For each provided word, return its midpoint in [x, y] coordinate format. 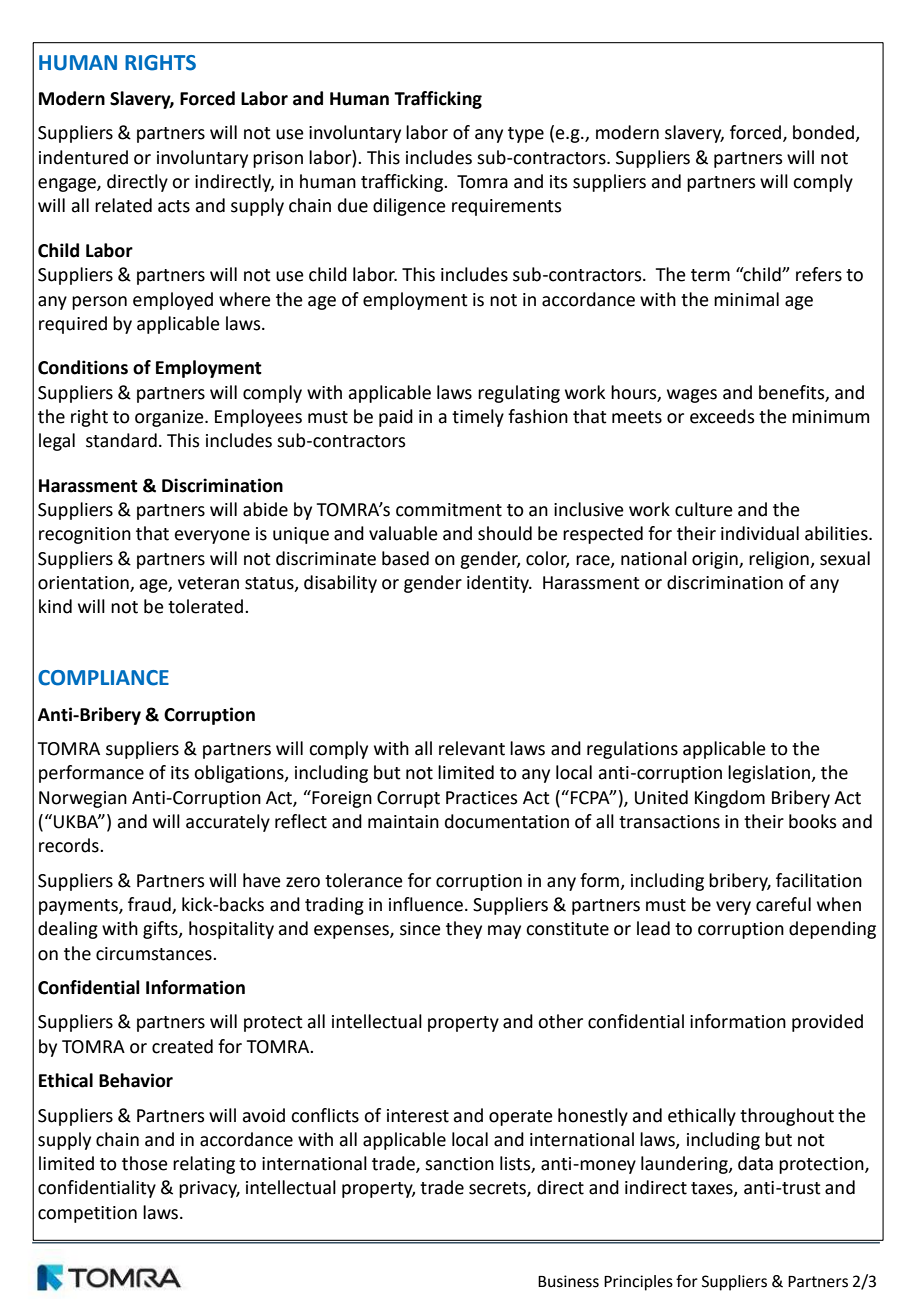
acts [174, 206]
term [710, 275]
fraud [150, 905]
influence [426, 904]
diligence [409, 207]
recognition [85, 535]
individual [760, 533]
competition [87, 1214]
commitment [449, 510]
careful [783, 904]
